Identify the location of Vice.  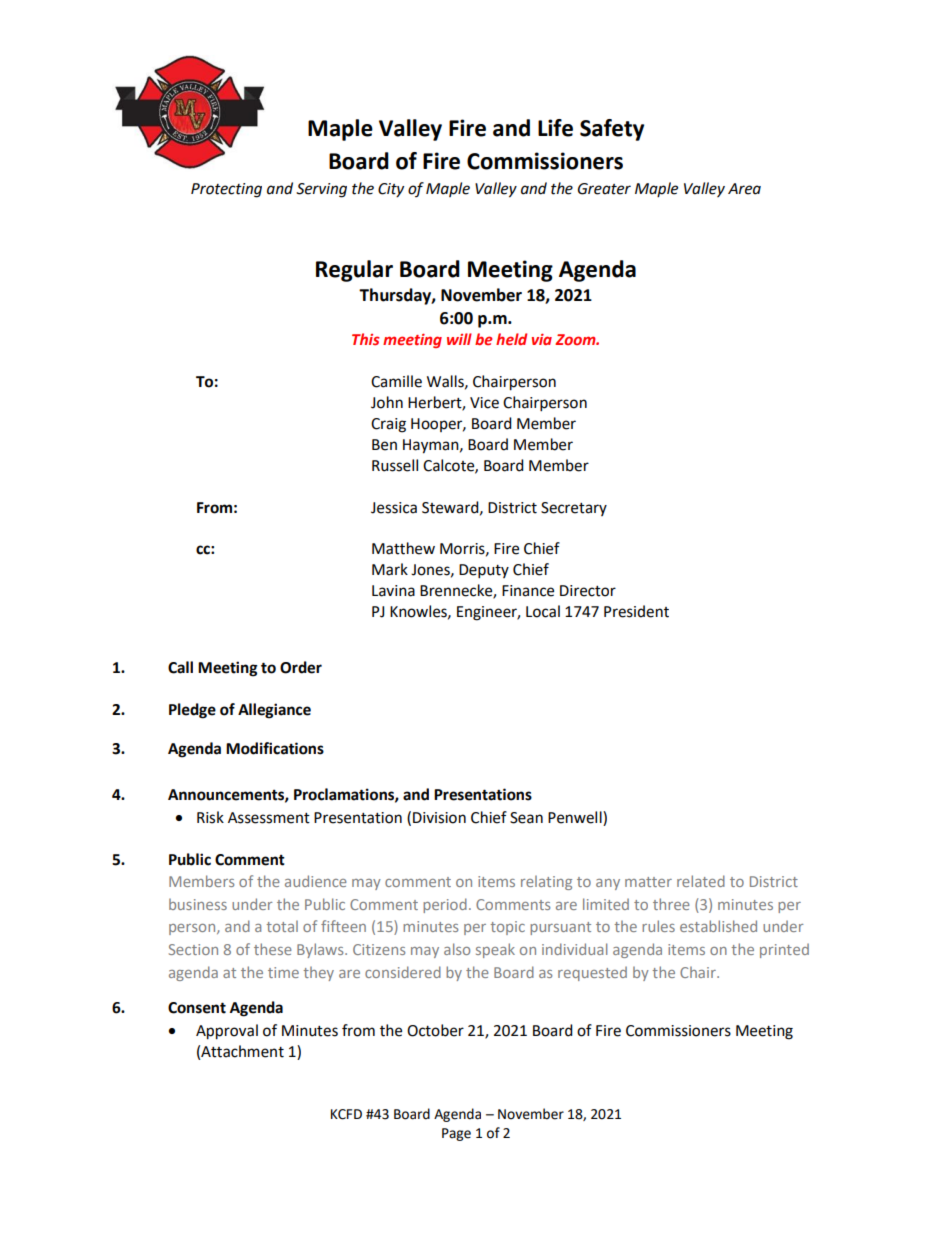
(484, 403).
